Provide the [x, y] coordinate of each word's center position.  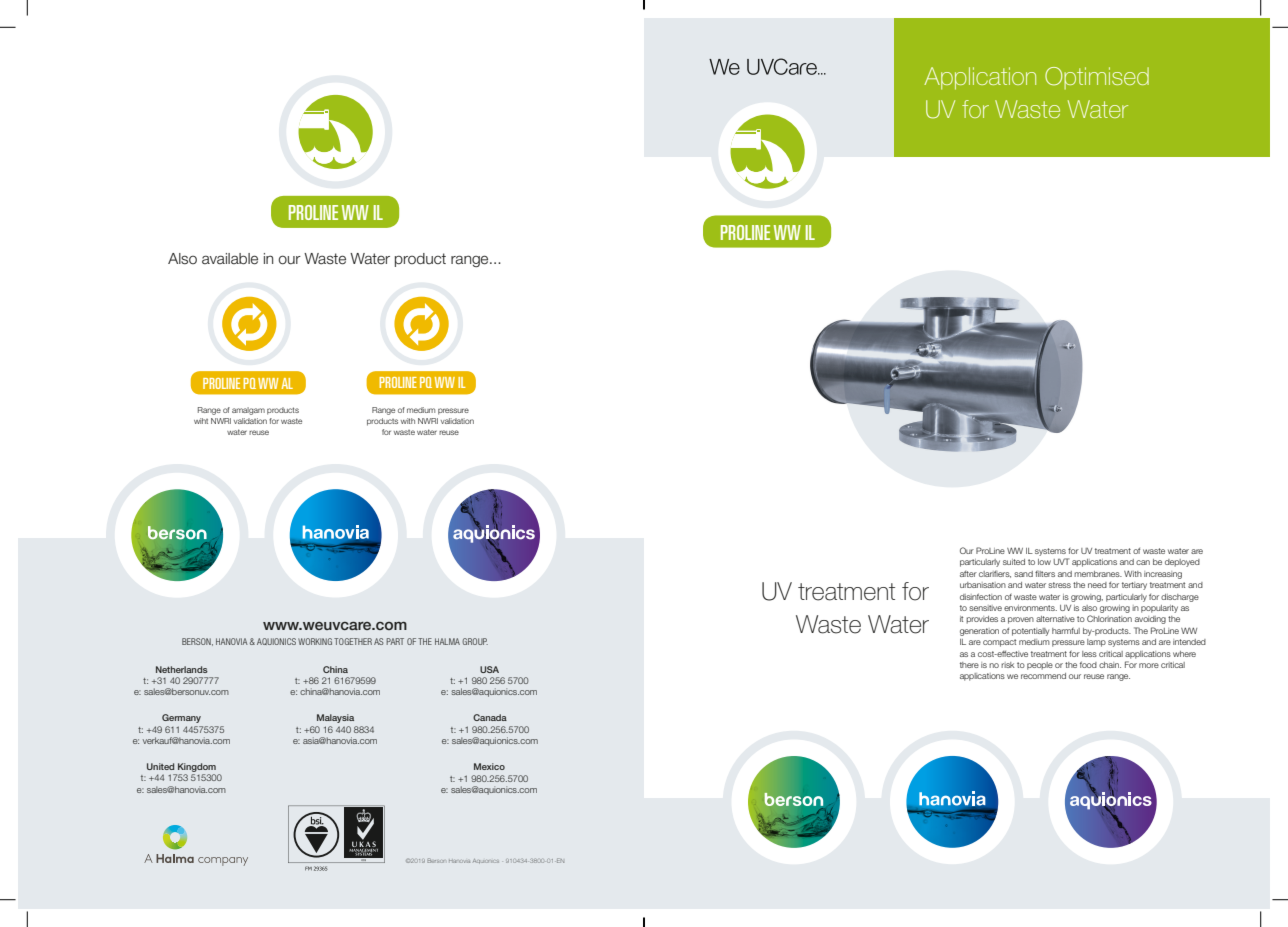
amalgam [248, 411]
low [1044, 562]
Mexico [489, 766]
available [230, 259]
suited [1014, 562]
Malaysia [335, 718]
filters [1045, 573]
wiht [201, 421]
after [968, 574]
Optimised [1097, 78]
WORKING [315, 641]
